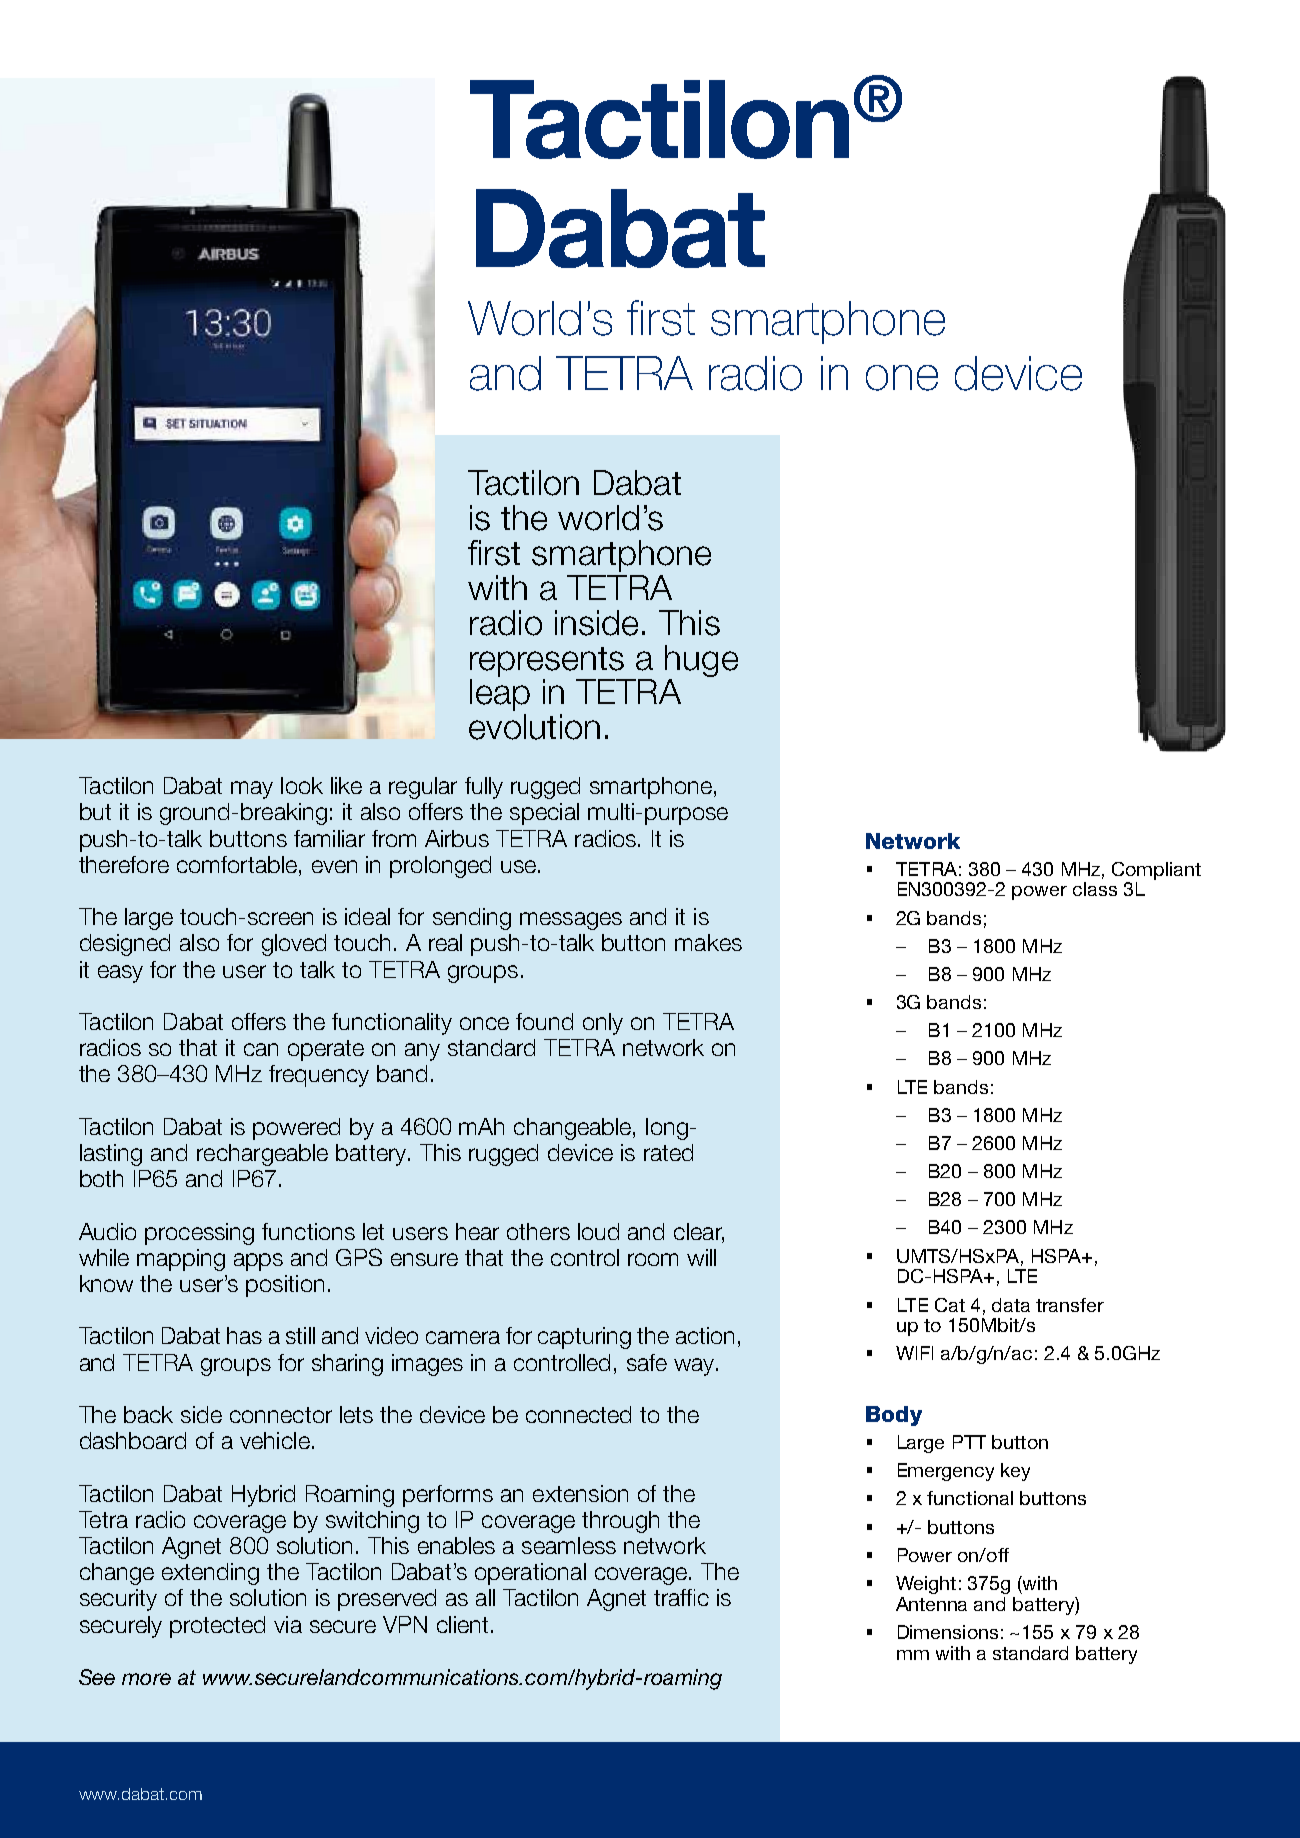  Describe the element at coordinates (252, 790) in the document. I see `may` at that location.
